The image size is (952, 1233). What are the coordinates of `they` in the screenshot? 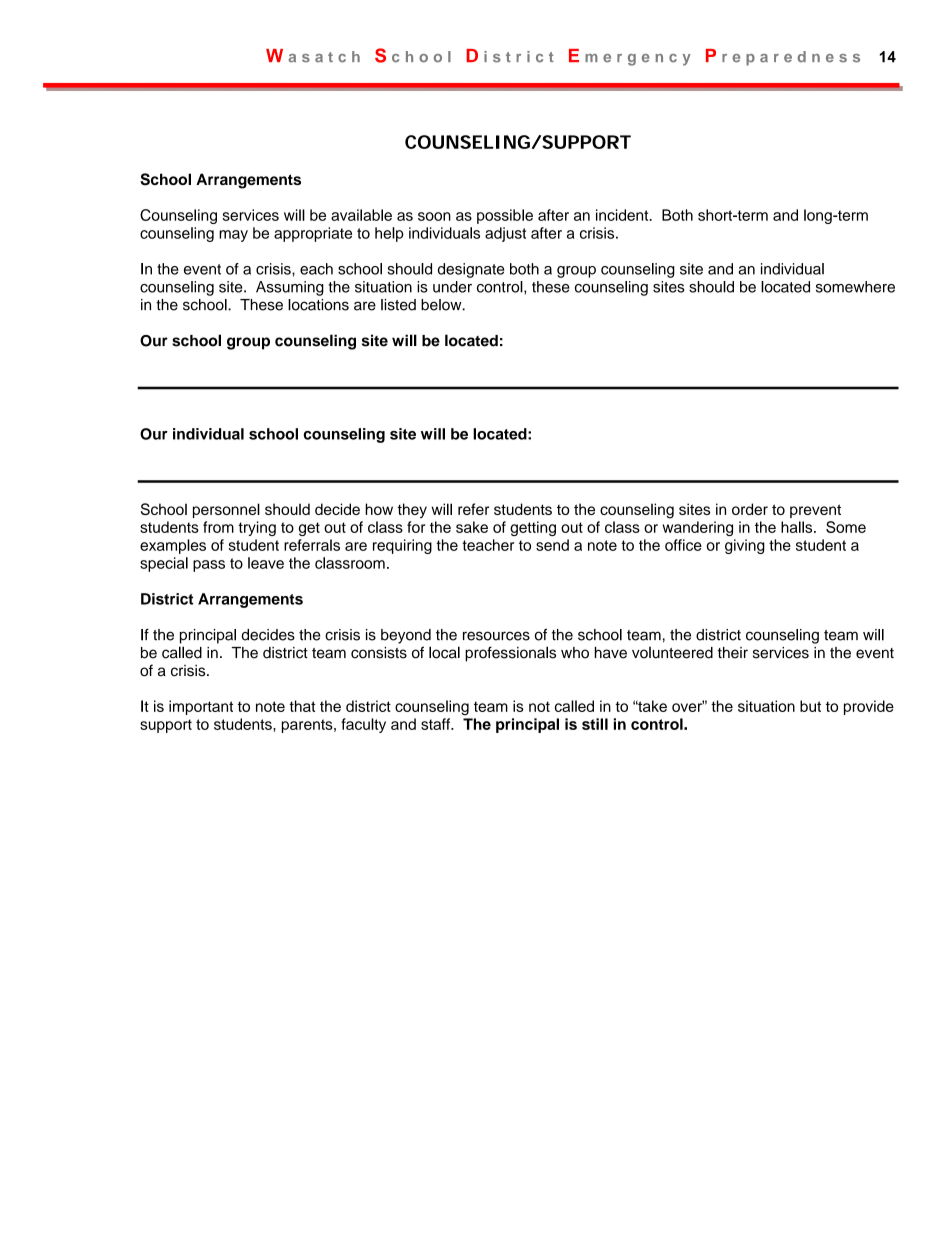 It's located at (412, 510).
